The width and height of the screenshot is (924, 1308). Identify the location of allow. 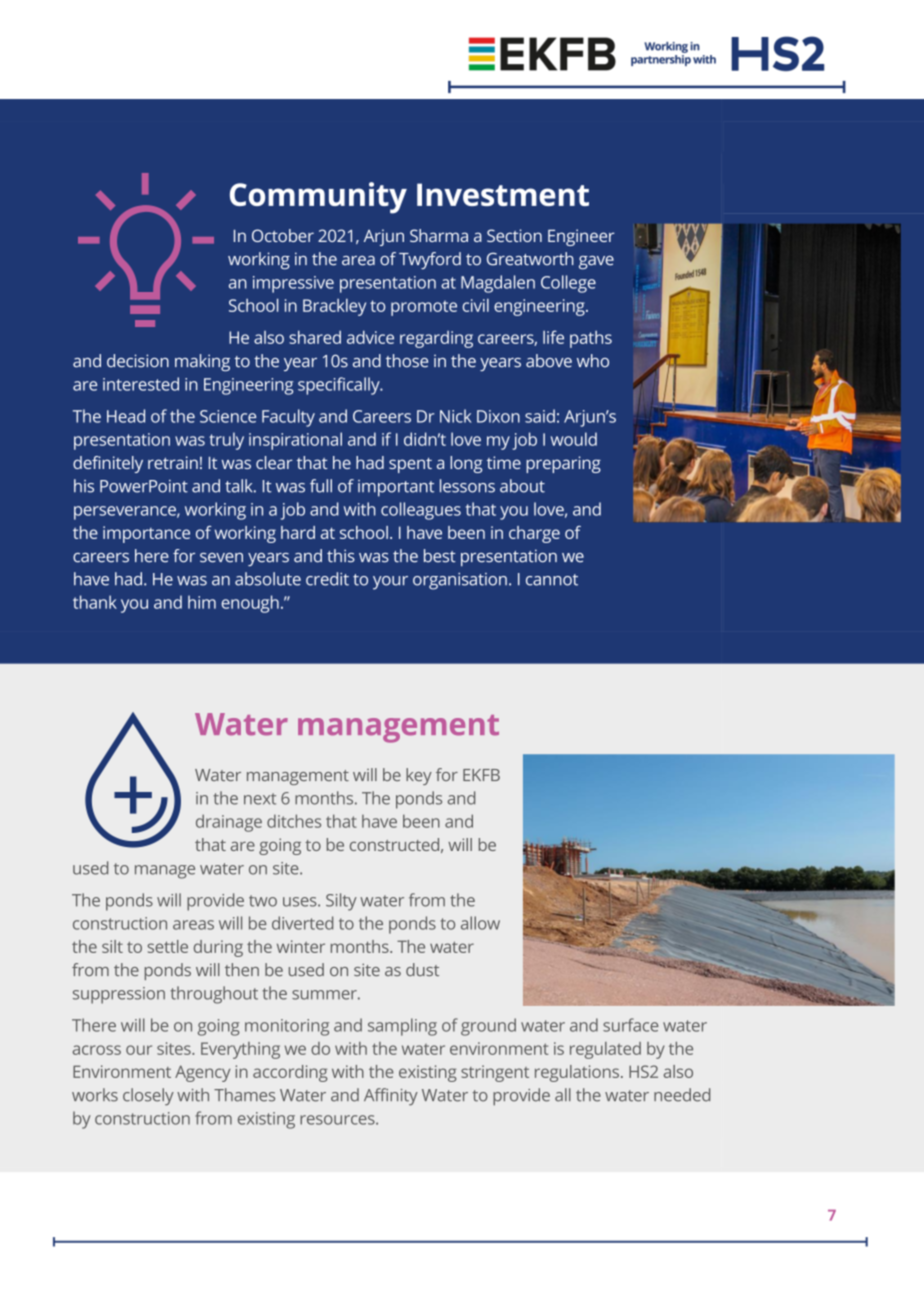
(480, 923).
